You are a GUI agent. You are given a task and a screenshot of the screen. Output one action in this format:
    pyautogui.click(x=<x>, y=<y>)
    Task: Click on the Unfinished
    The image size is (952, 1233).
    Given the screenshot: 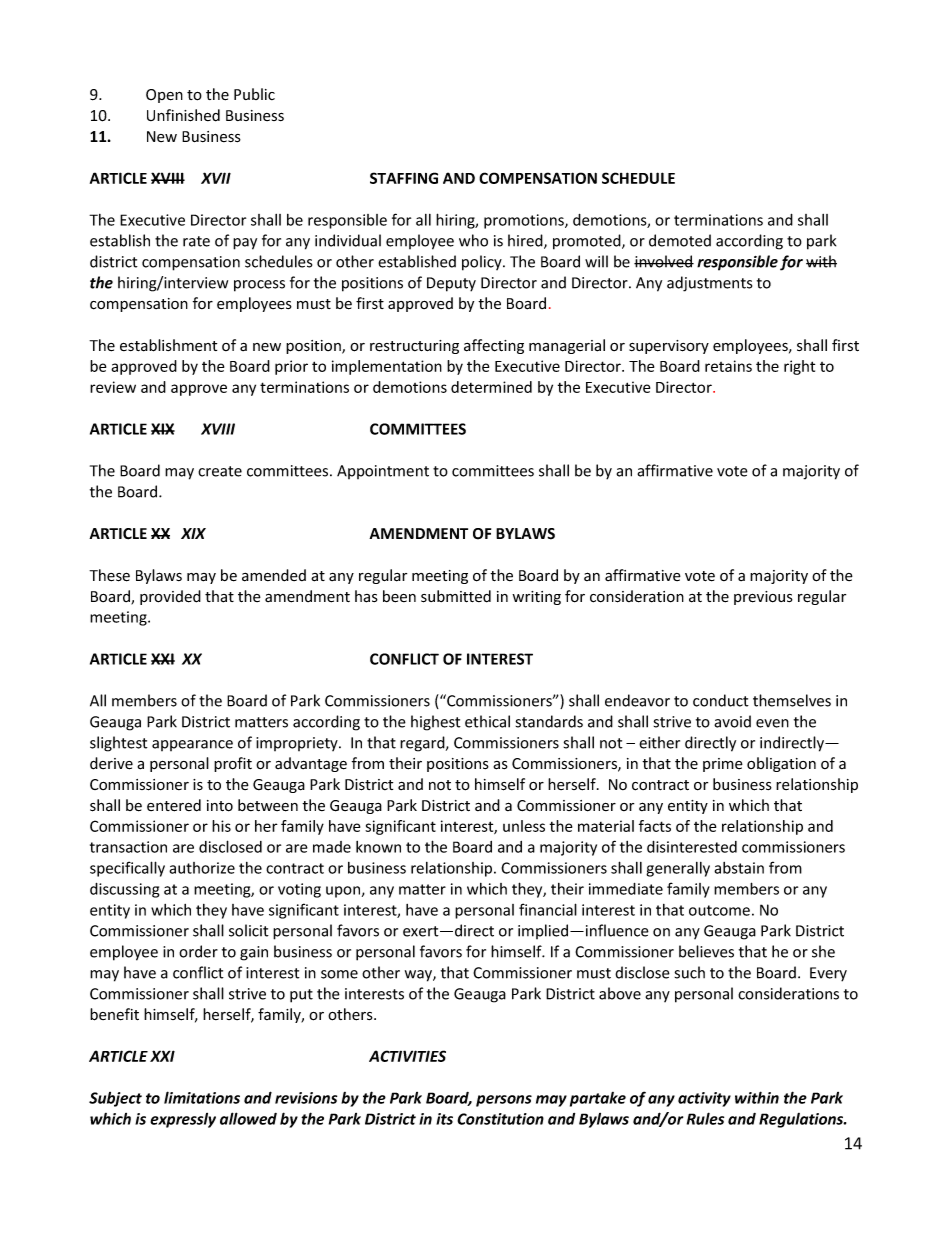 What is the action you would take?
    pyautogui.click(x=183, y=115)
